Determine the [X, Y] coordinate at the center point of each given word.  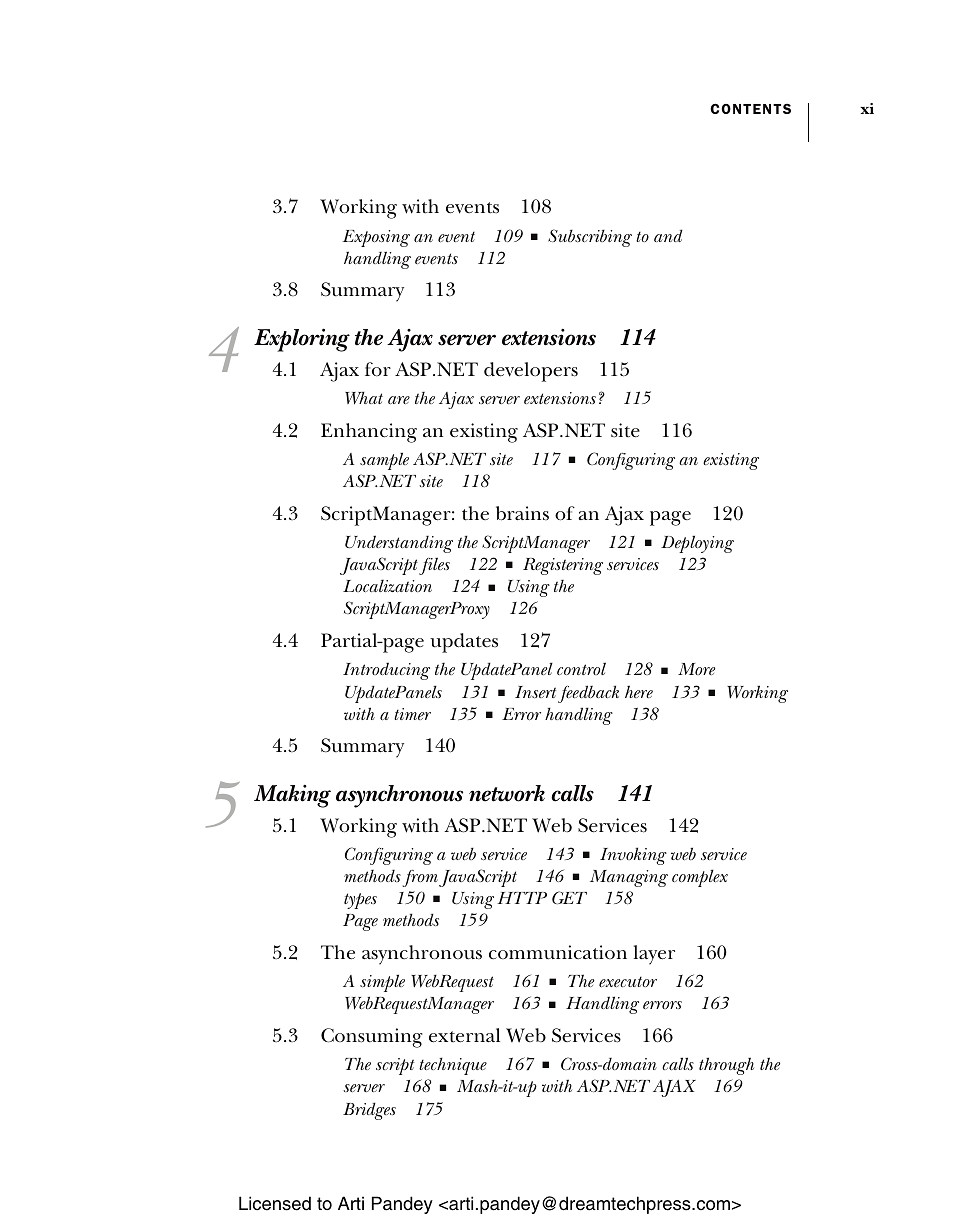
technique [453, 1066]
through [726, 1066]
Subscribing [590, 238]
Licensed [275, 1203]
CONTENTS [750, 109]
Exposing [376, 238]
